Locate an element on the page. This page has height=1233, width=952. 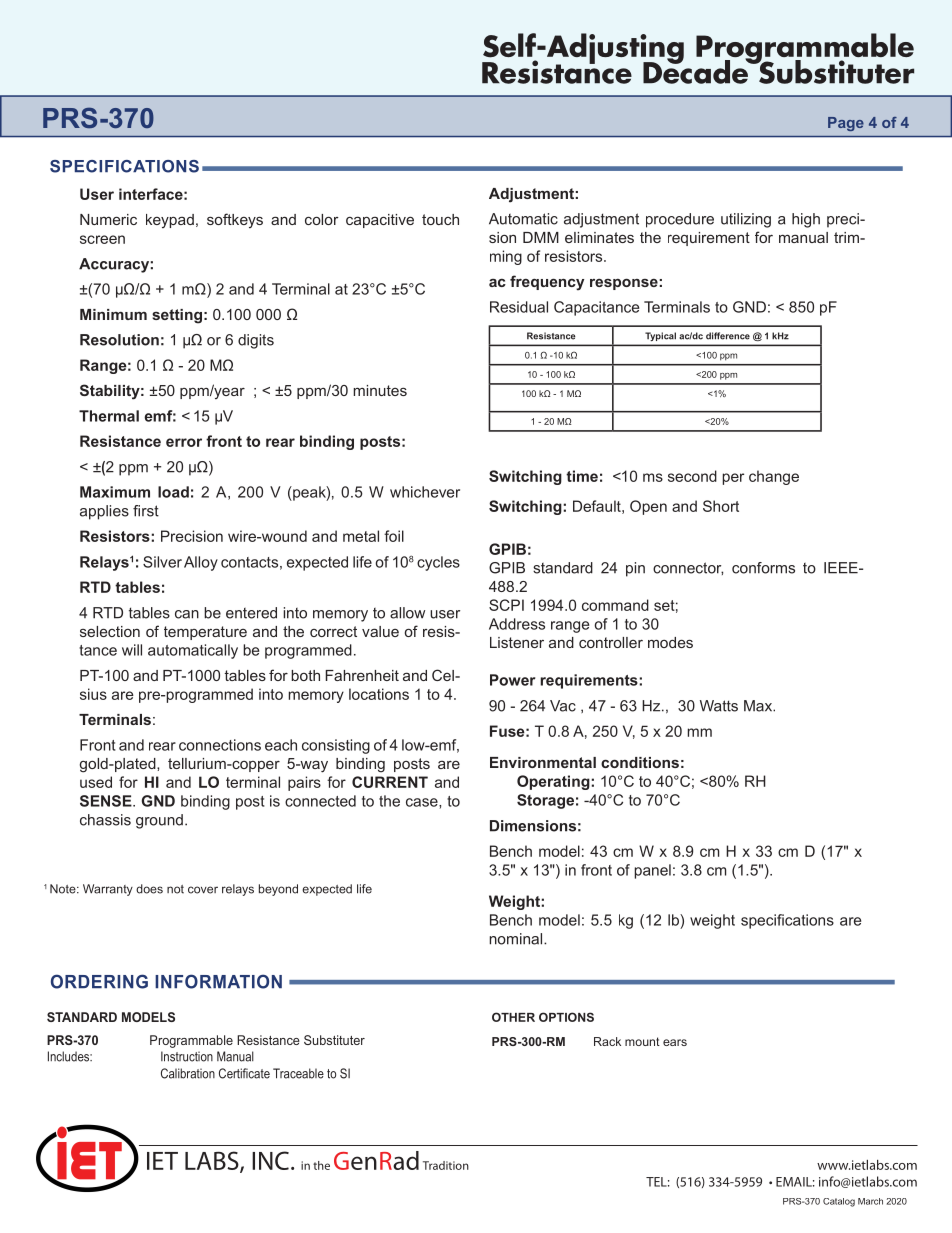
Calibration is located at coordinates (188, 1073).
